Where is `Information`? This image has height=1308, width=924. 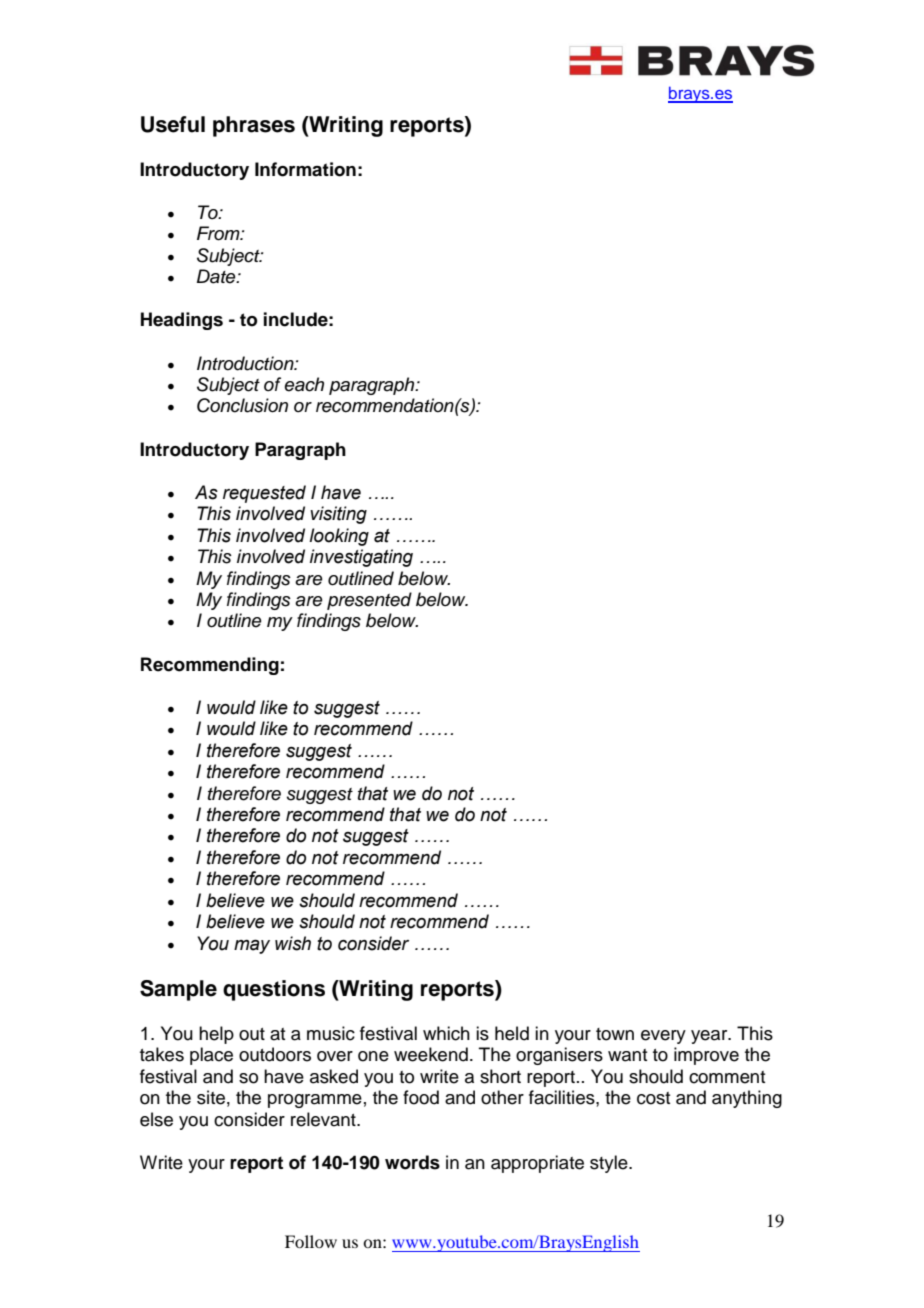
Information is located at coordinates (305, 169).
